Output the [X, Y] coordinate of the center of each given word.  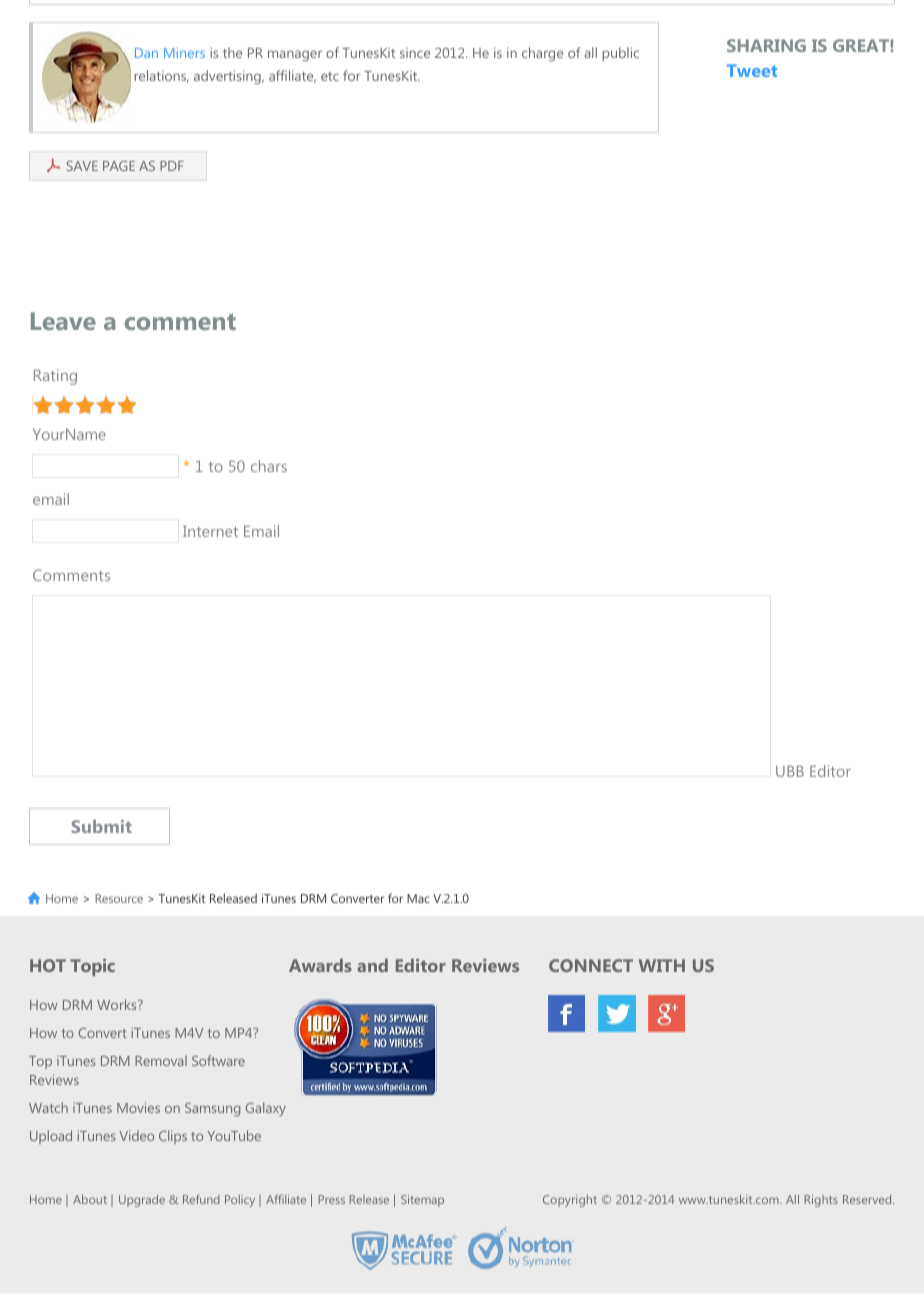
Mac [418, 898]
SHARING [766, 45]
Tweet [751, 70]
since [415, 53]
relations [161, 76]
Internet [210, 531]
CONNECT [591, 965]
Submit [102, 826]
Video [136, 1135]
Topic [92, 967]
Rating [55, 377]
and [372, 965]
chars [269, 466]
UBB [790, 771]
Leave [63, 321]
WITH [662, 965]
